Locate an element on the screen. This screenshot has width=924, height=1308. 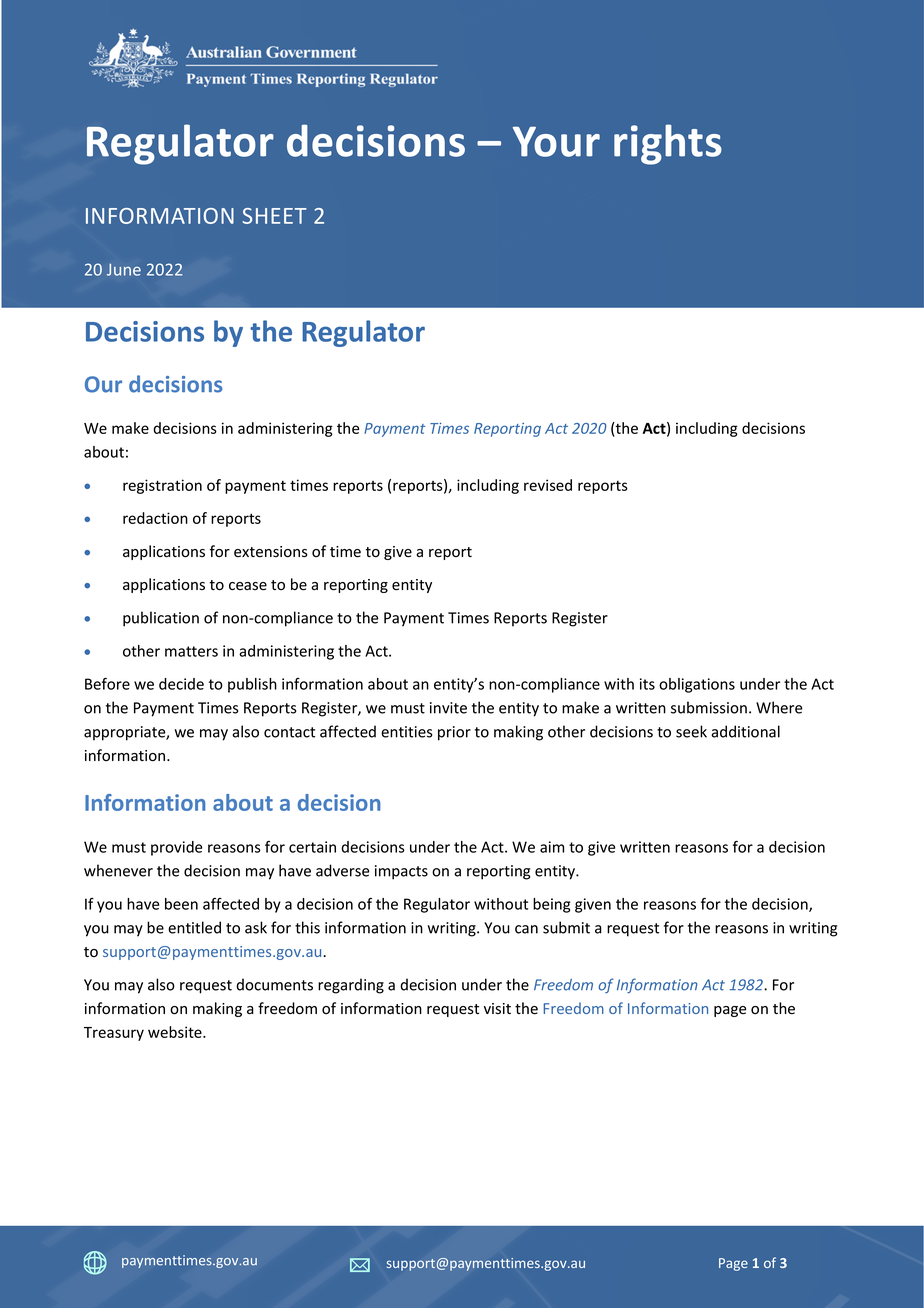
obligations is located at coordinates (697, 685).
